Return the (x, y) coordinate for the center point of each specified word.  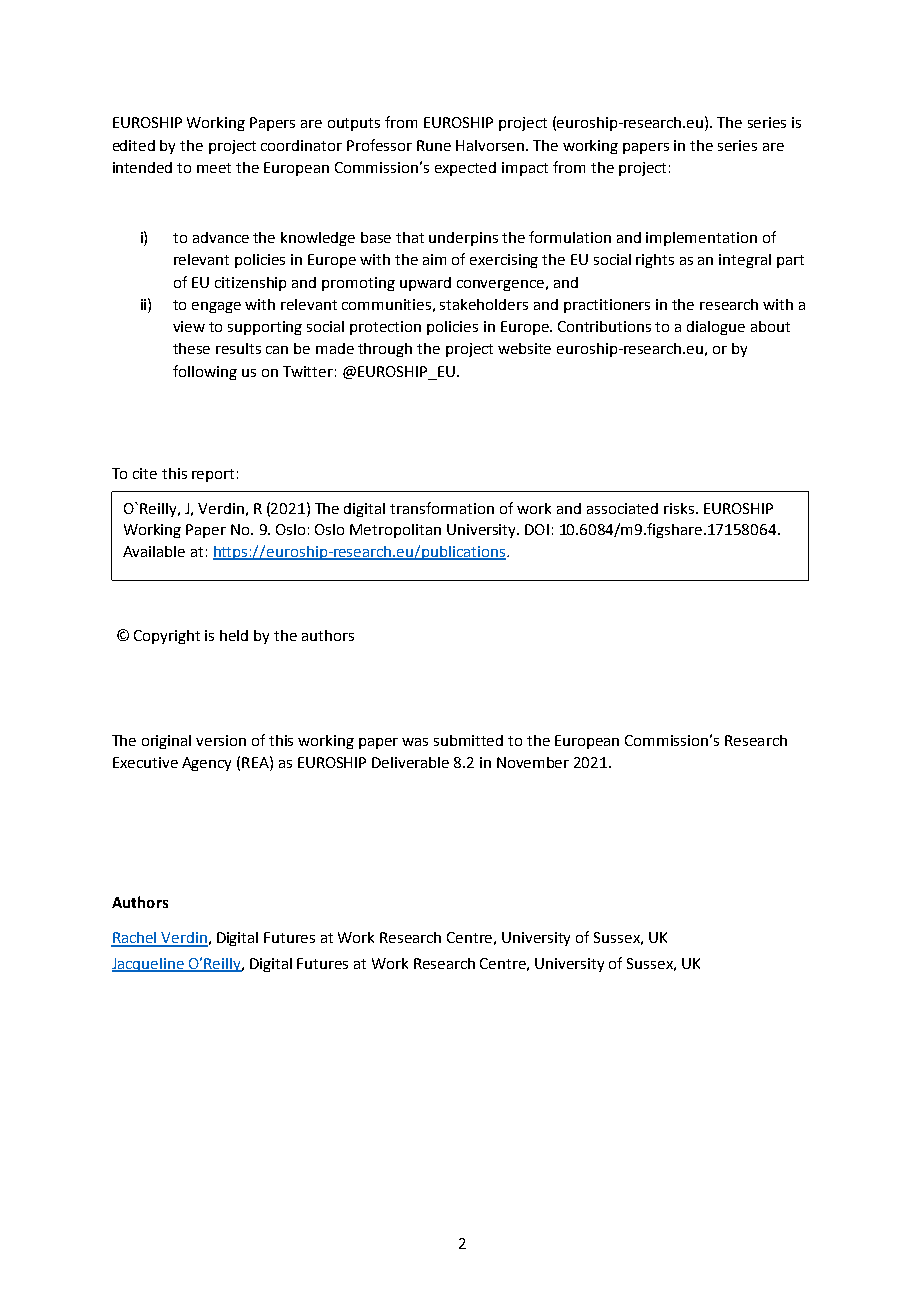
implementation (701, 239)
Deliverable (410, 762)
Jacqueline (149, 965)
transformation (442, 508)
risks (679, 508)
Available (154, 551)
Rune (434, 145)
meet (214, 168)
